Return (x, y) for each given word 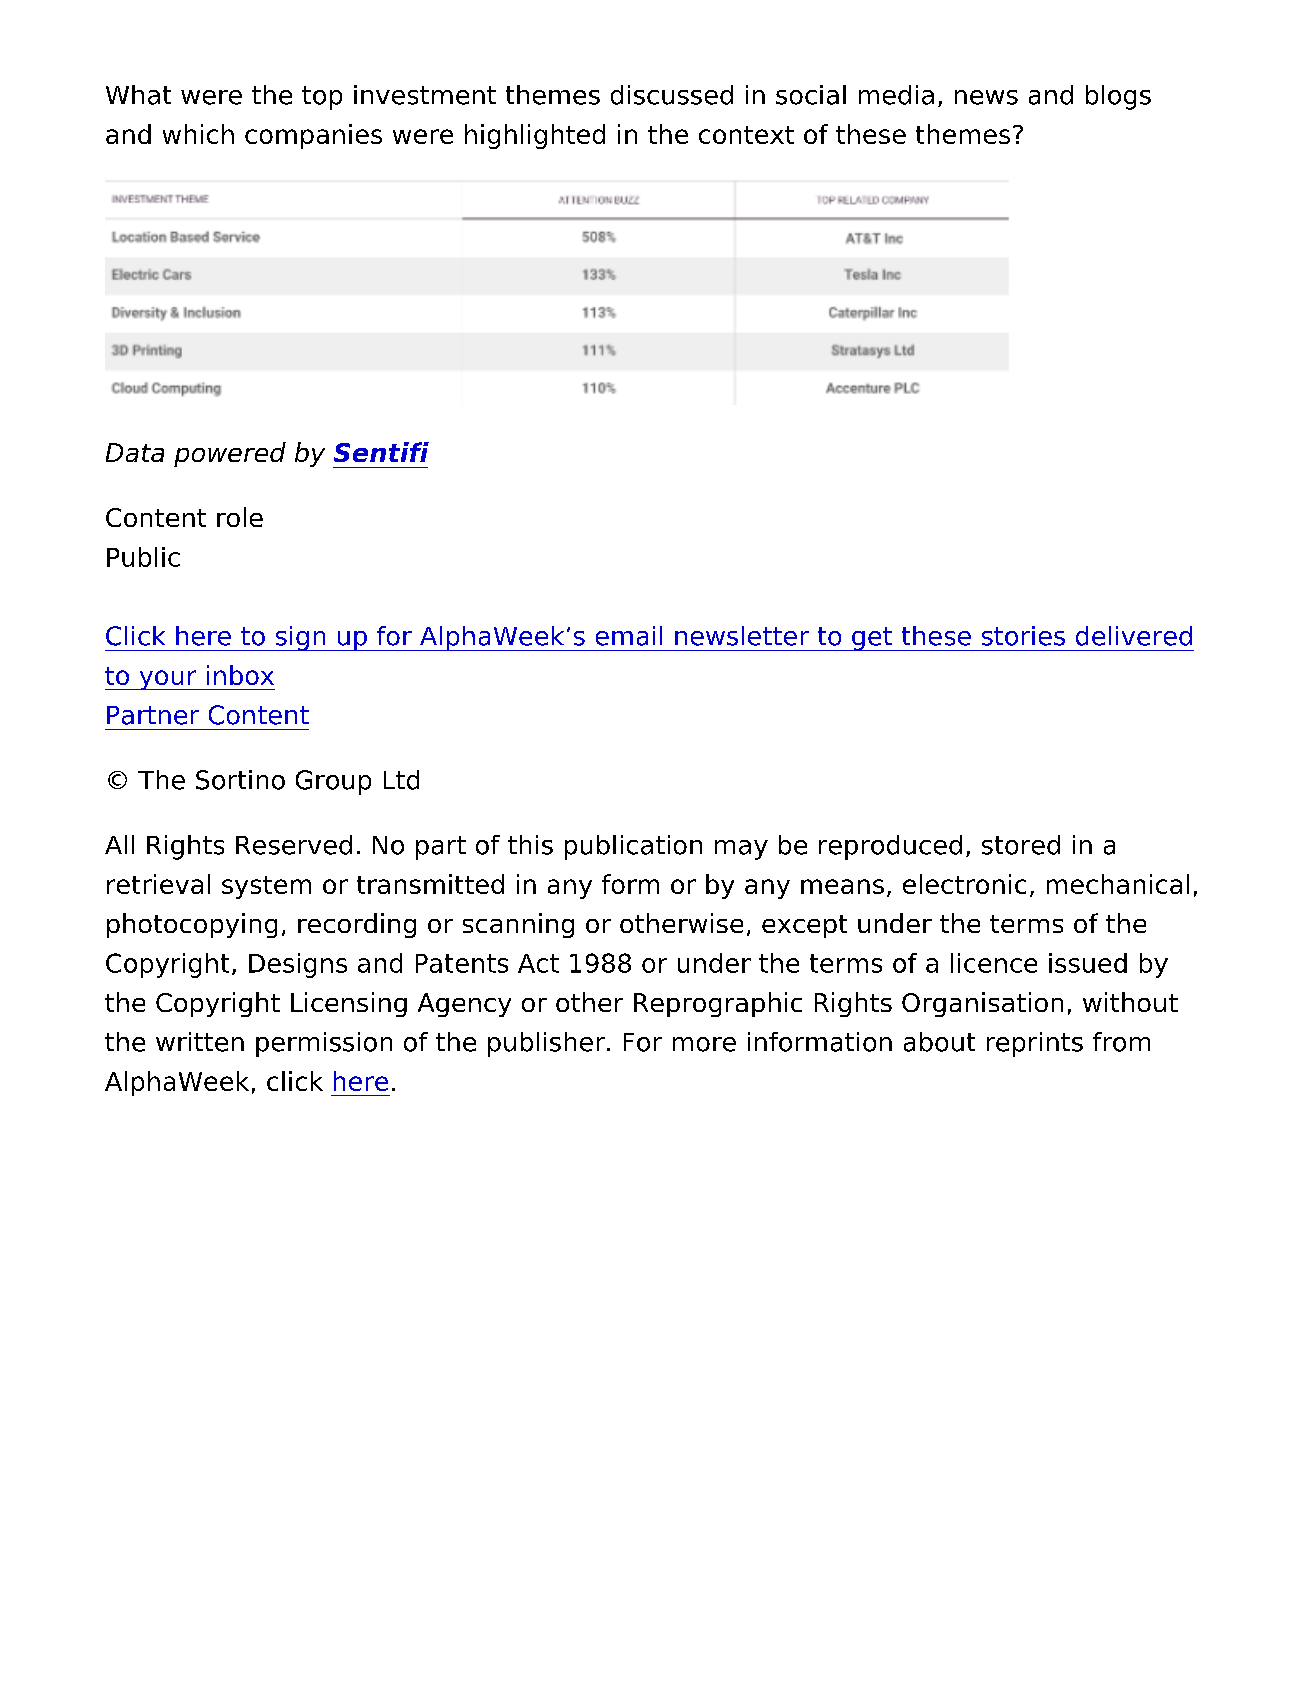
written (200, 1042)
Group (333, 782)
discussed (672, 95)
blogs (1118, 97)
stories (1023, 636)
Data (135, 452)
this (530, 845)
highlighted (535, 136)
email (629, 636)
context (746, 135)
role (240, 517)
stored (1021, 845)
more (704, 1044)
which (198, 134)
